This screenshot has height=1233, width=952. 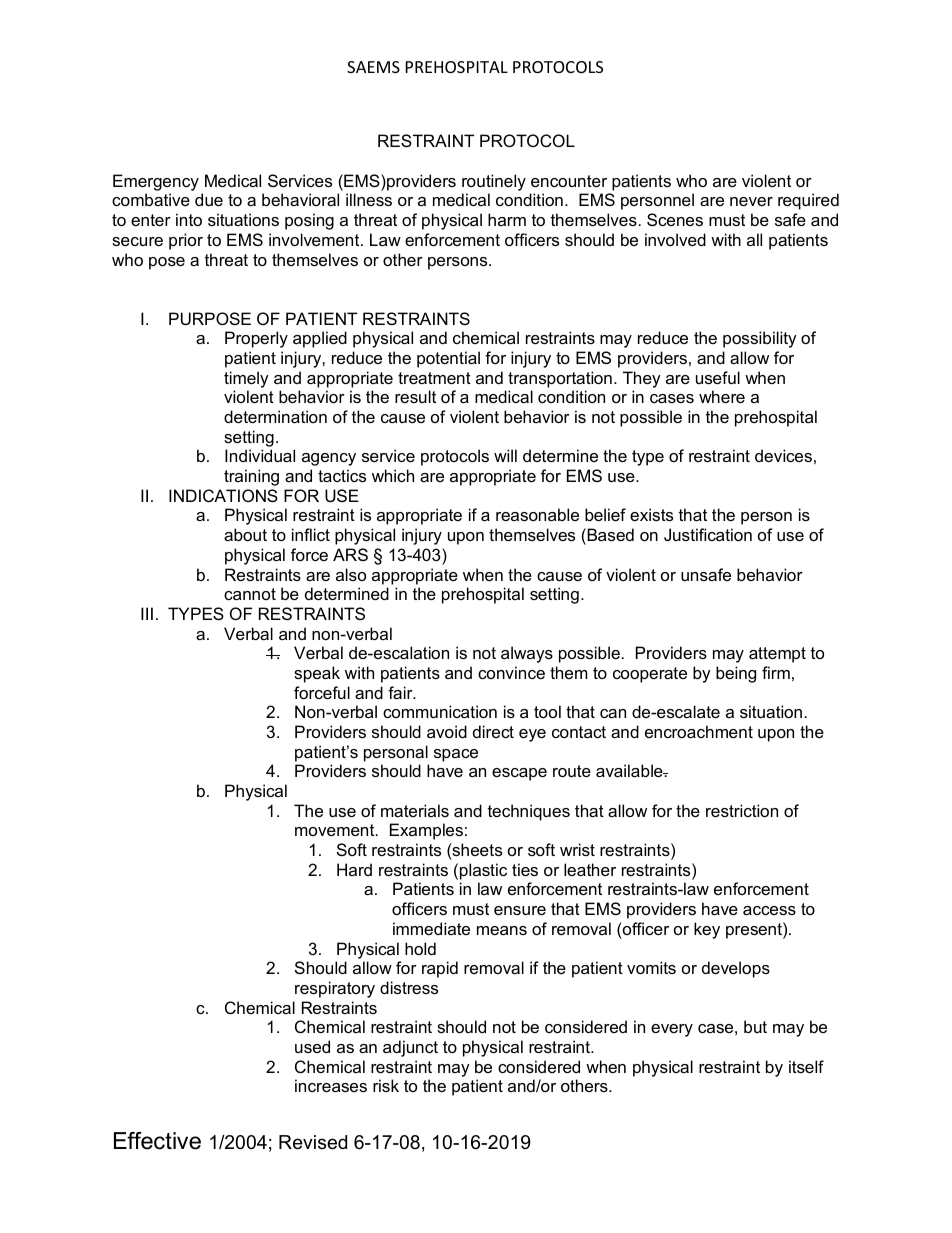 I want to click on itself, so click(x=806, y=1066).
